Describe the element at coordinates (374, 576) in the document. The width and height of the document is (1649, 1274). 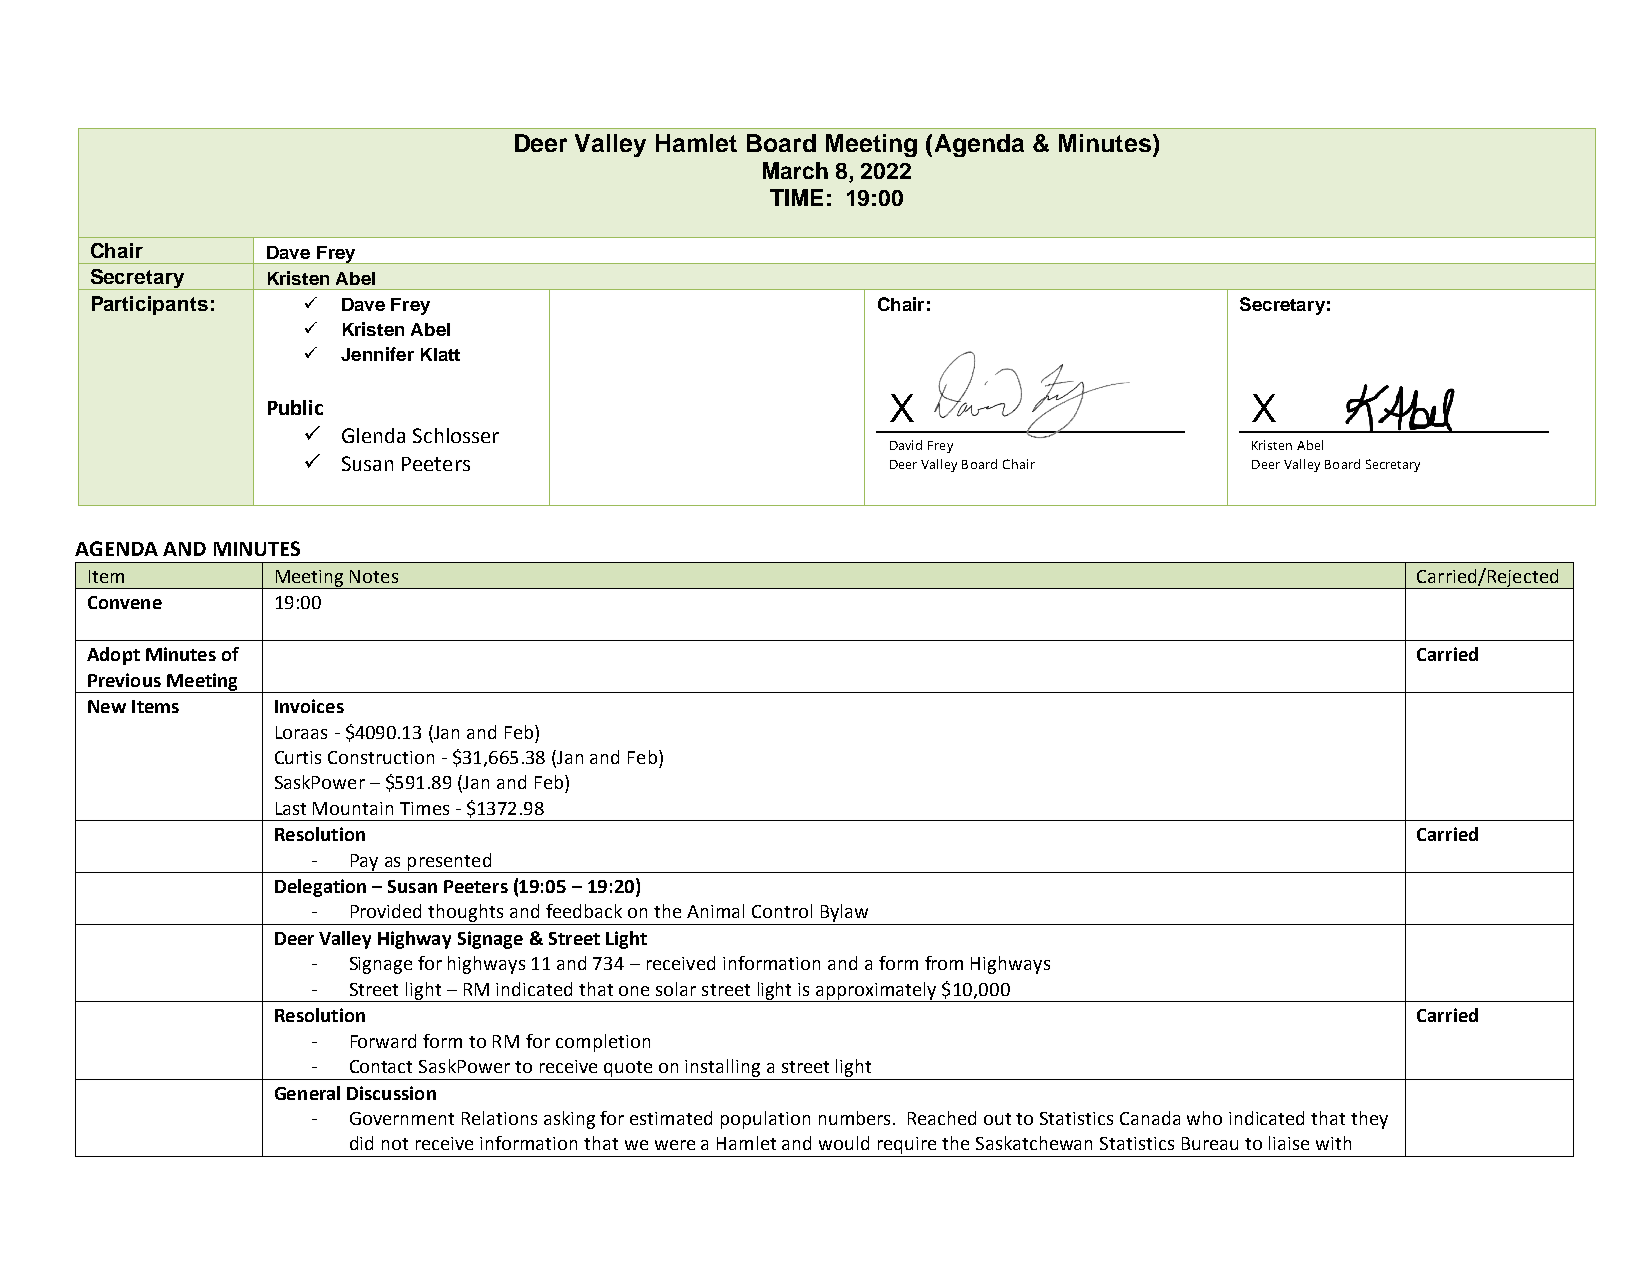
I see `Notes` at that location.
